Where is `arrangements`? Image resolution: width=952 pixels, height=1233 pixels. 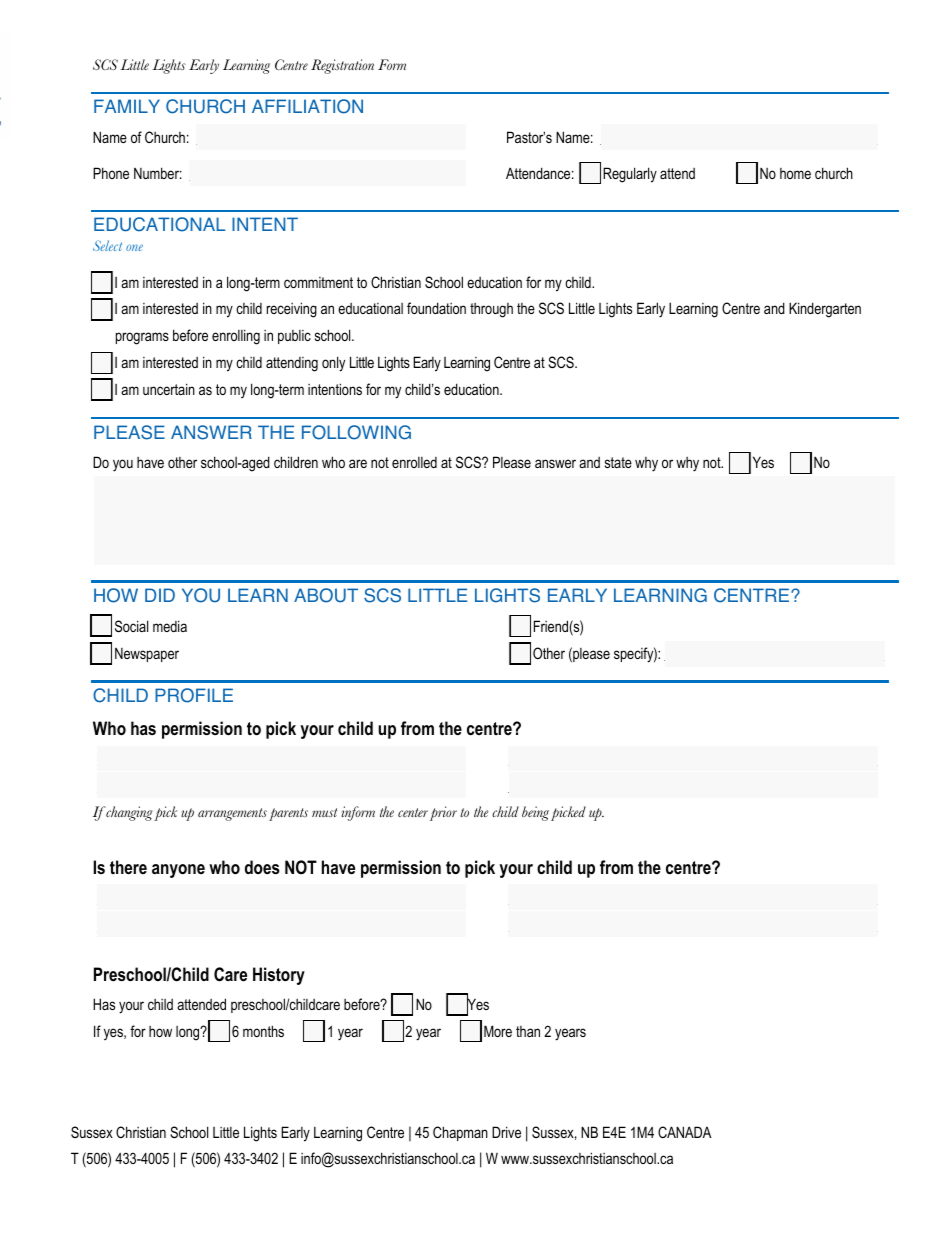 arrangements is located at coordinates (232, 814).
